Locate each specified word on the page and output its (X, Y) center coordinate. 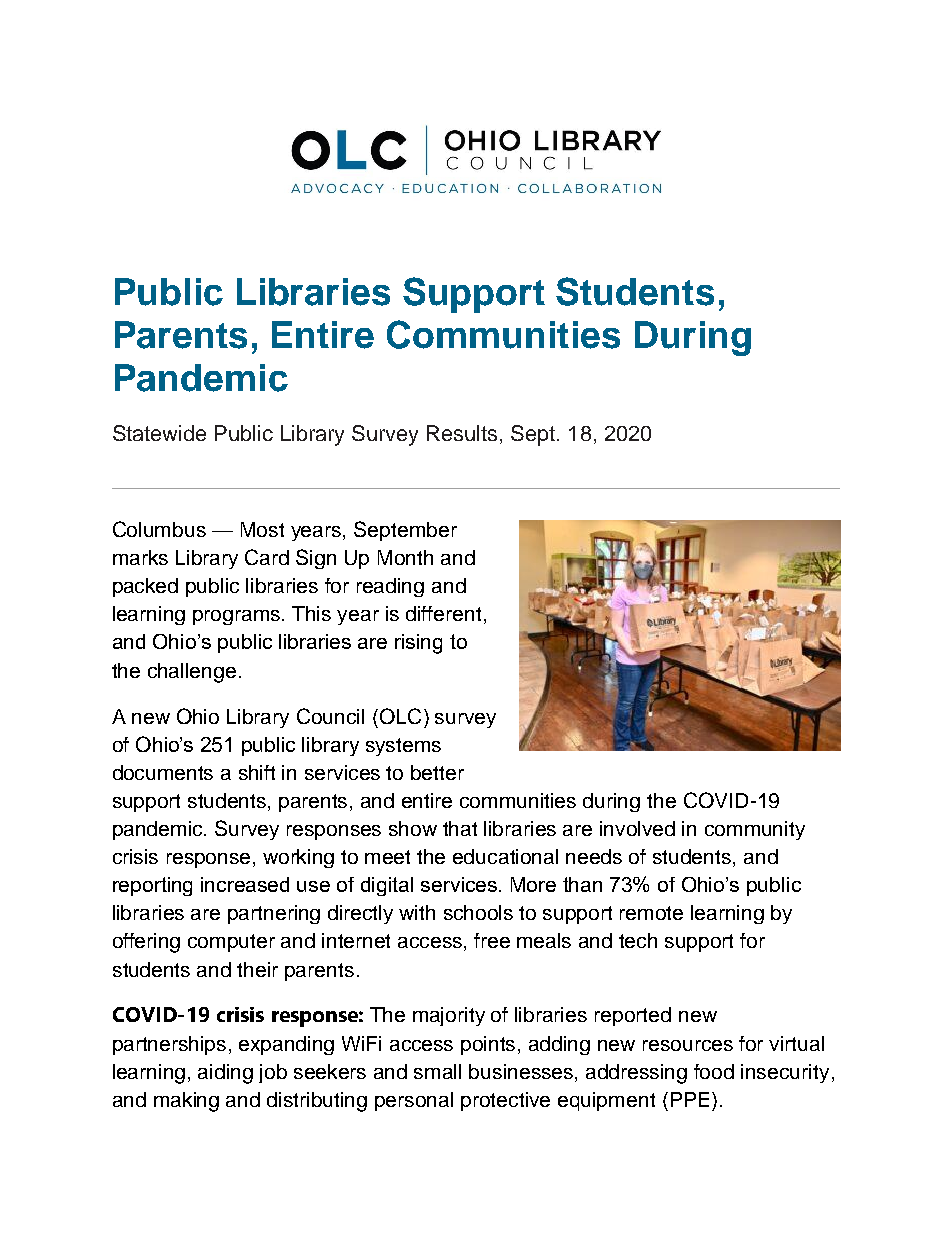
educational (505, 856)
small (437, 1071)
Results (462, 433)
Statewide (159, 433)
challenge (192, 673)
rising (418, 644)
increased (245, 884)
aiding (225, 1074)
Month (405, 557)
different (443, 613)
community (755, 830)
